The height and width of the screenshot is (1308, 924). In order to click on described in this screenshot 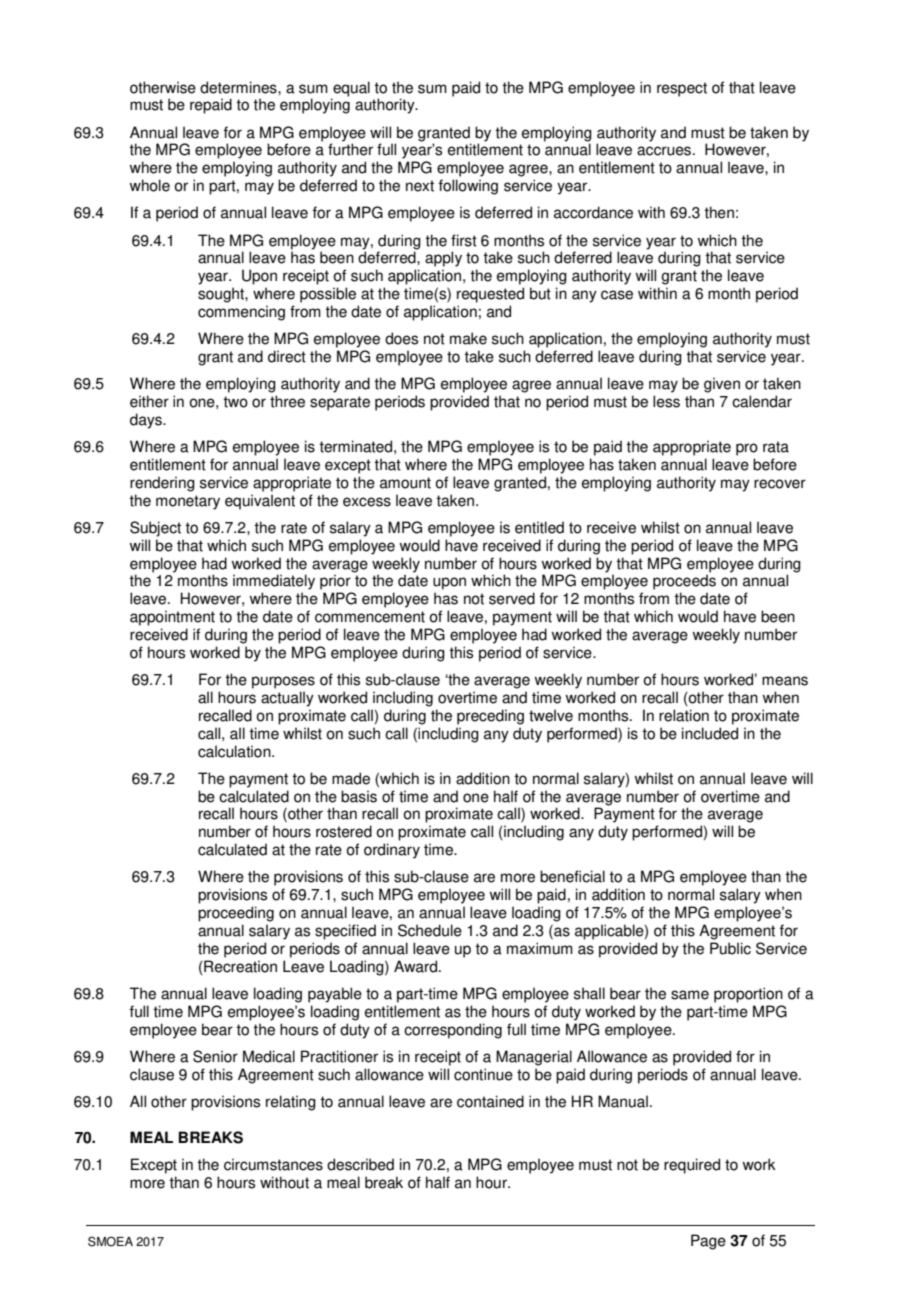, I will do `click(360, 1164)`.
